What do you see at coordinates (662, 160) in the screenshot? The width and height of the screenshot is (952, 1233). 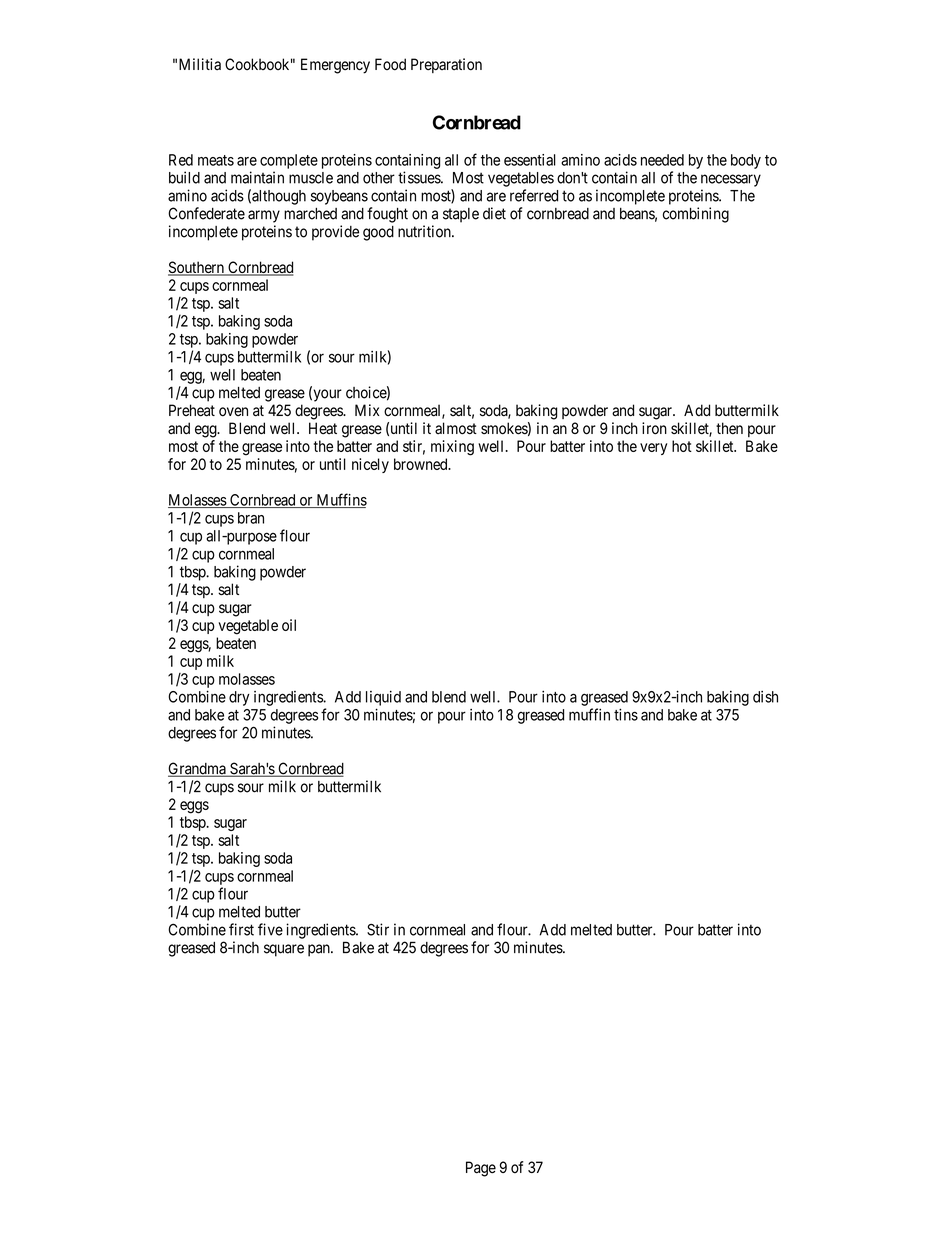 I see `needed` at bounding box center [662, 160].
